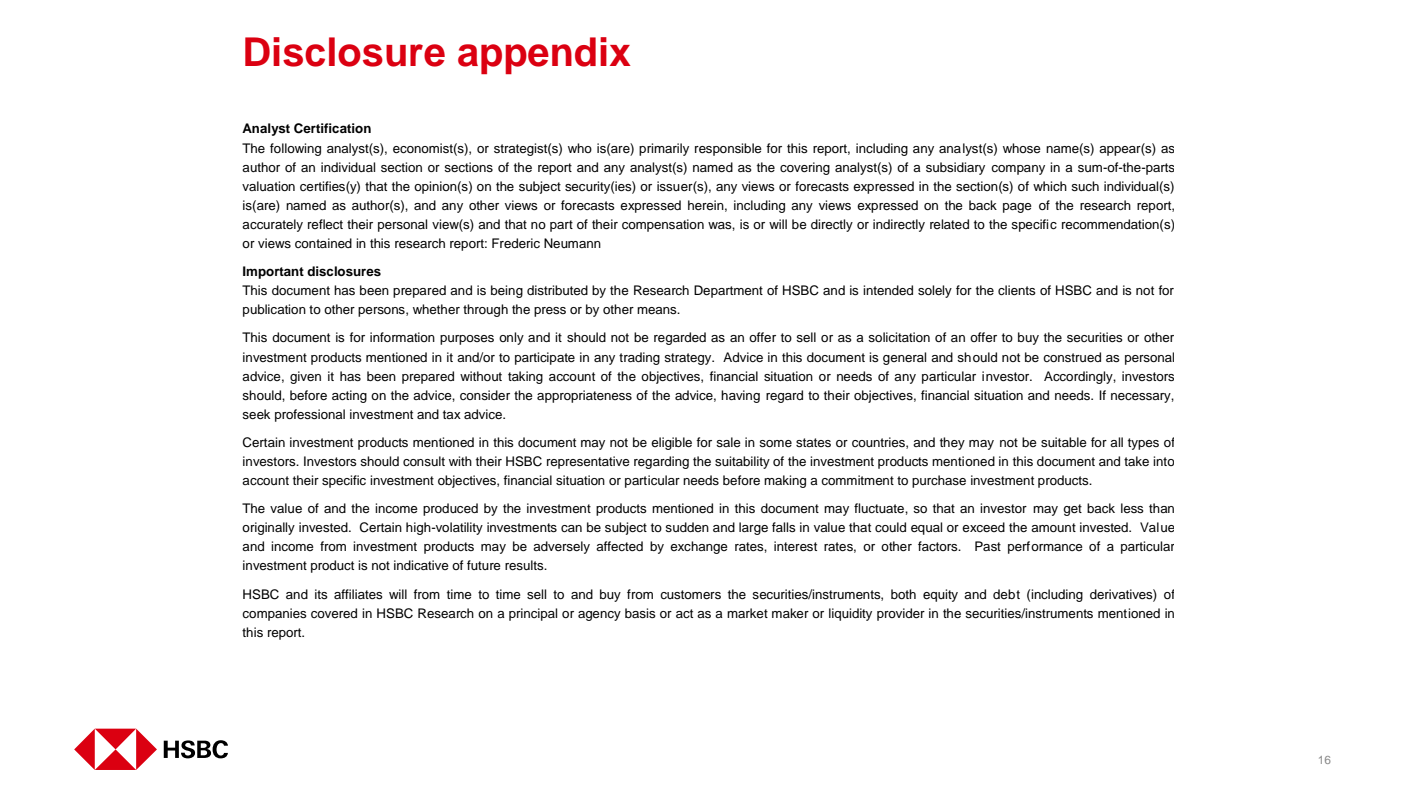 The width and height of the image is (1416, 796). Describe the element at coordinates (424, 461) in the image. I see `consult` at that location.
